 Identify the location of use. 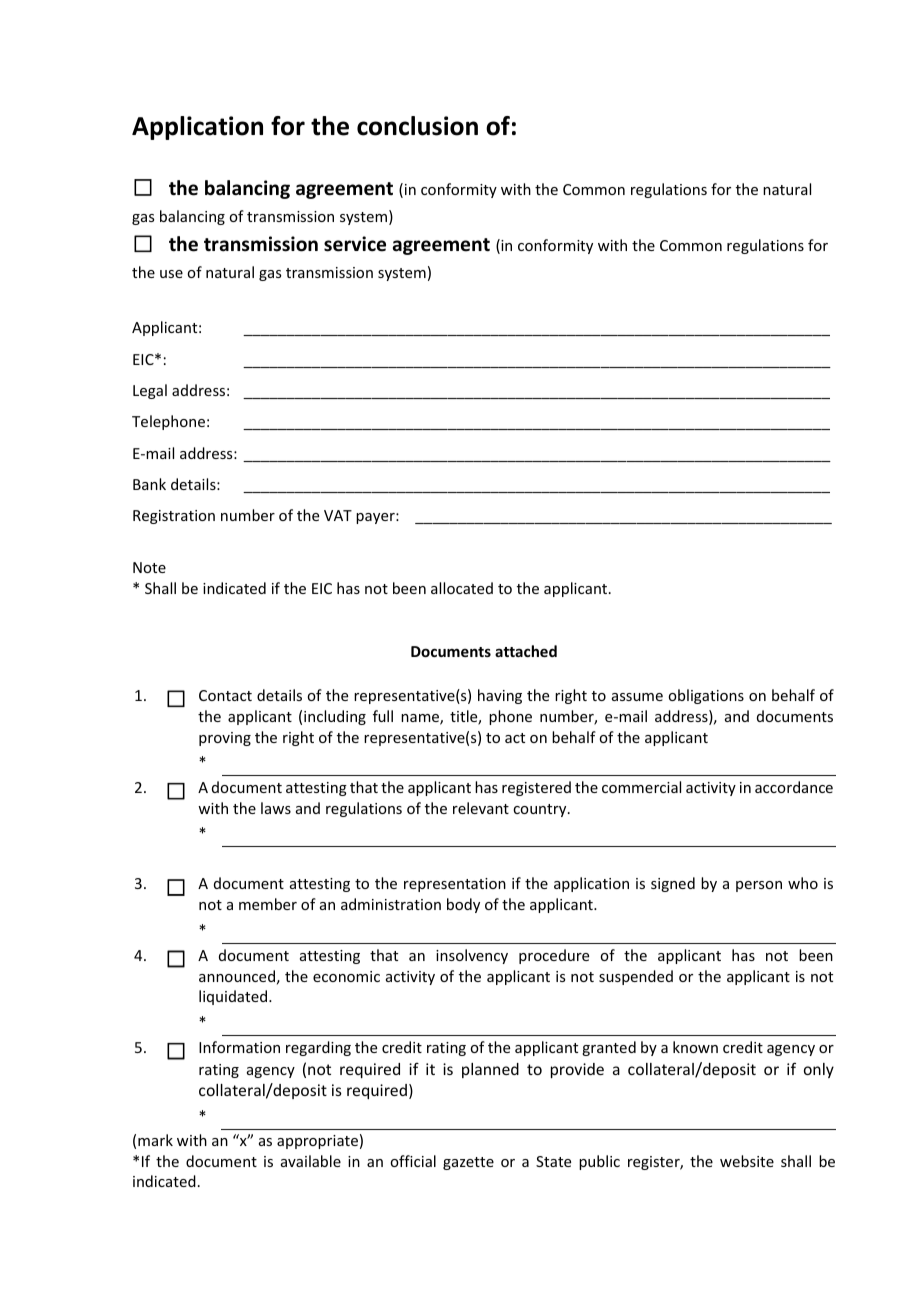
(171, 274).
